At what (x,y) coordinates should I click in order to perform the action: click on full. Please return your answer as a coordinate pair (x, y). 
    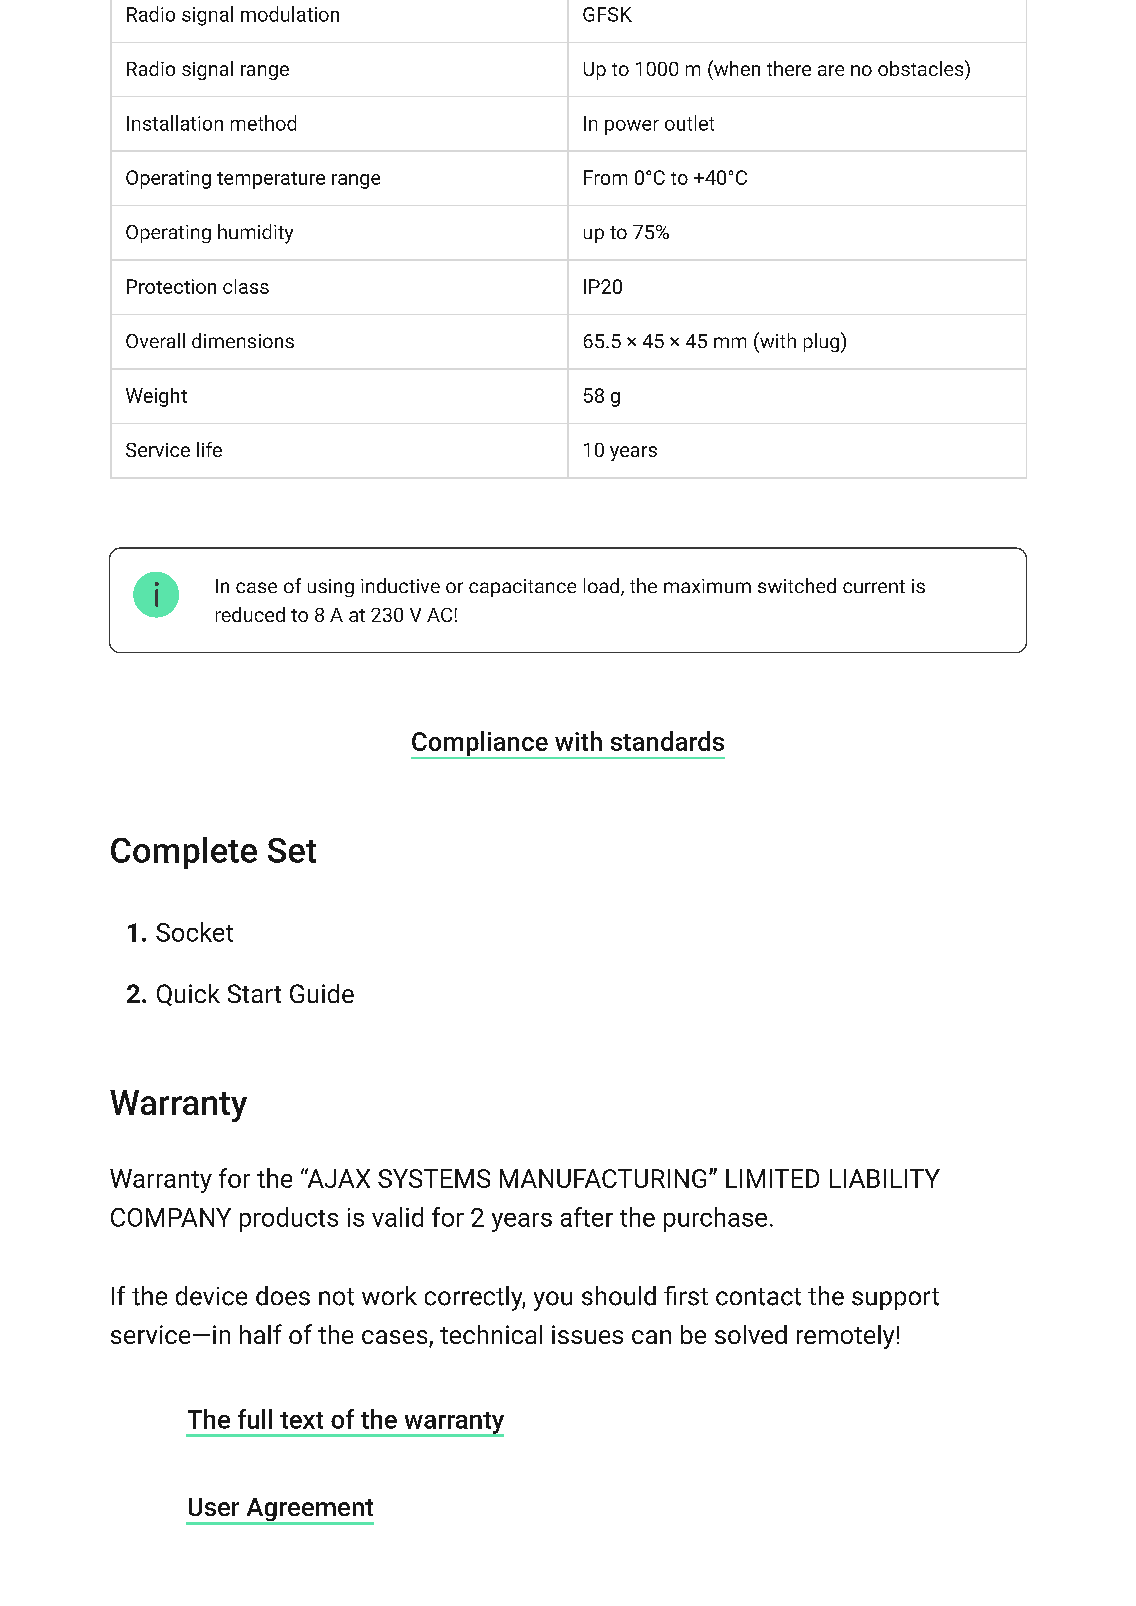
    Looking at the image, I should click on (255, 1419).
